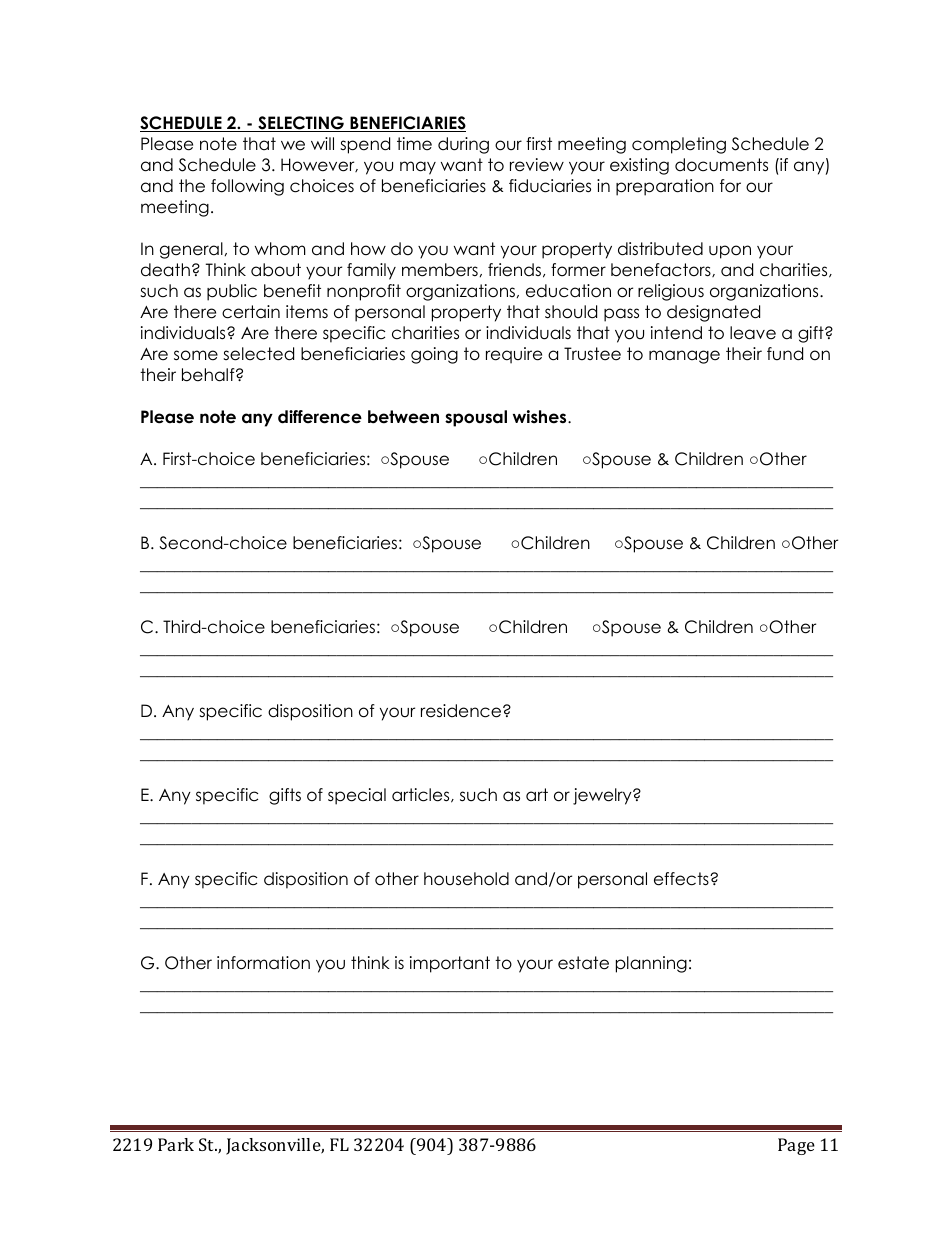  I want to click on following, so click(247, 187).
